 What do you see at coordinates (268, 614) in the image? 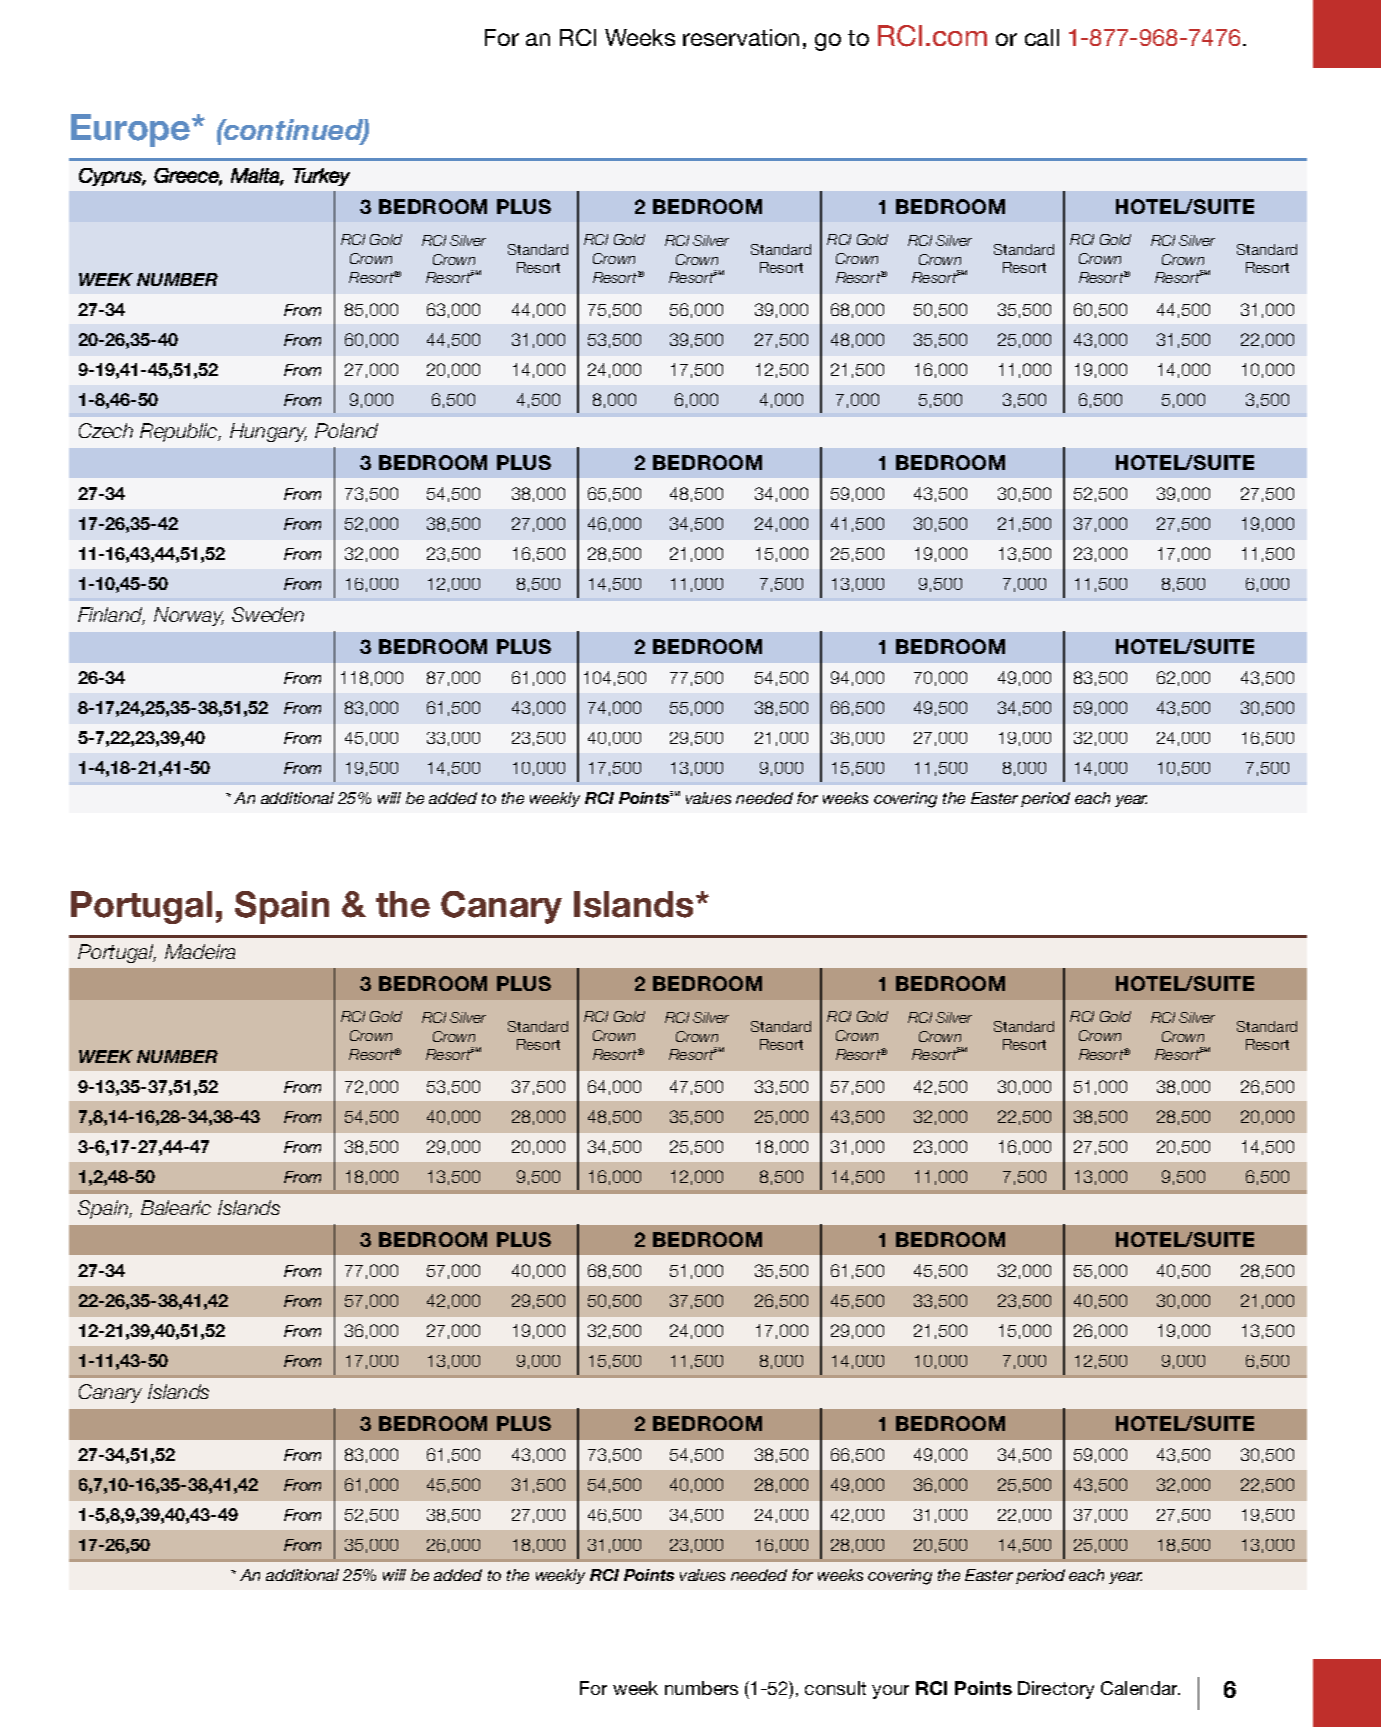
I see `Sweden` at bounding box center [268, 614].
